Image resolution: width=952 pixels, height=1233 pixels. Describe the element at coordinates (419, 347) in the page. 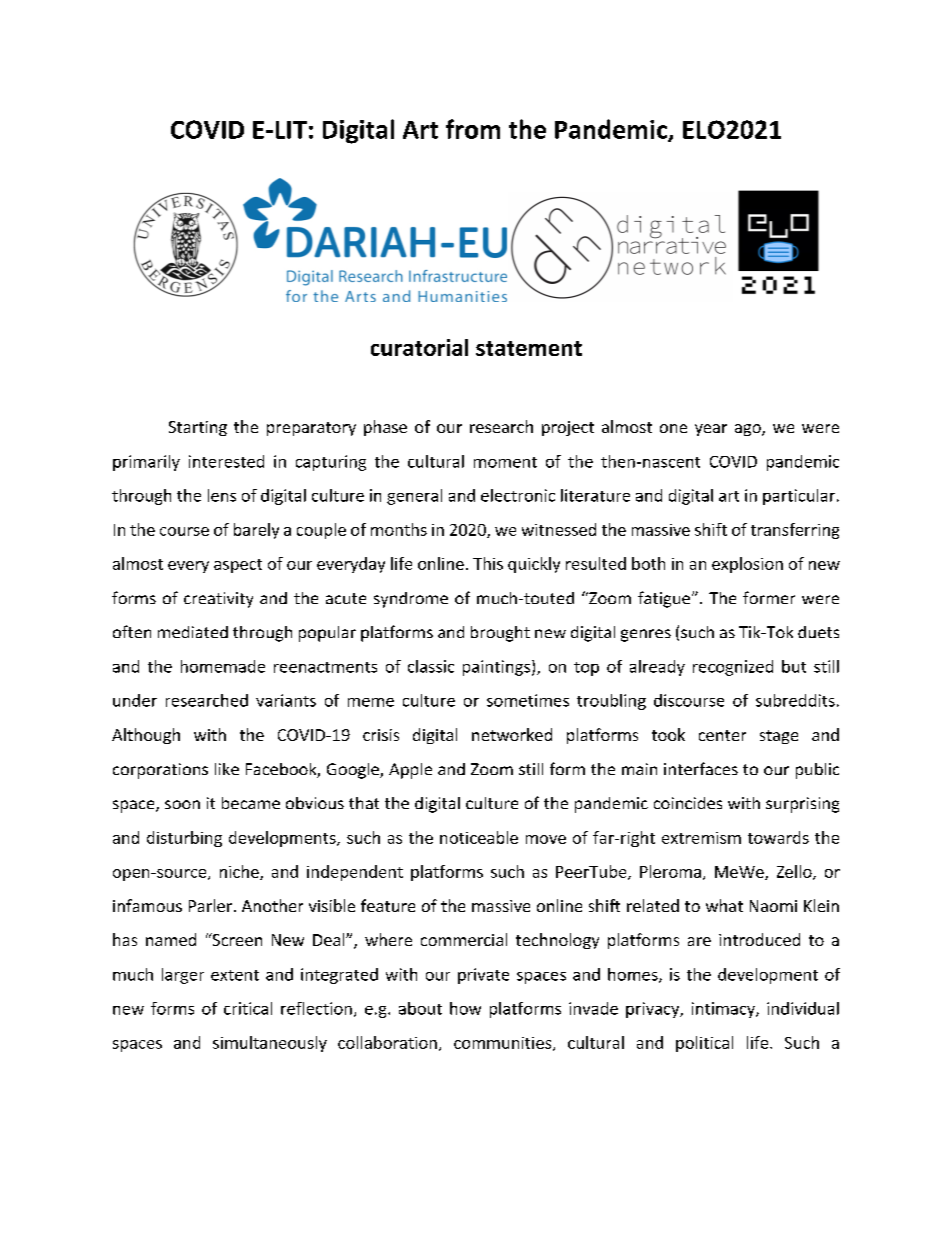

I see `curatorial` at that location.
